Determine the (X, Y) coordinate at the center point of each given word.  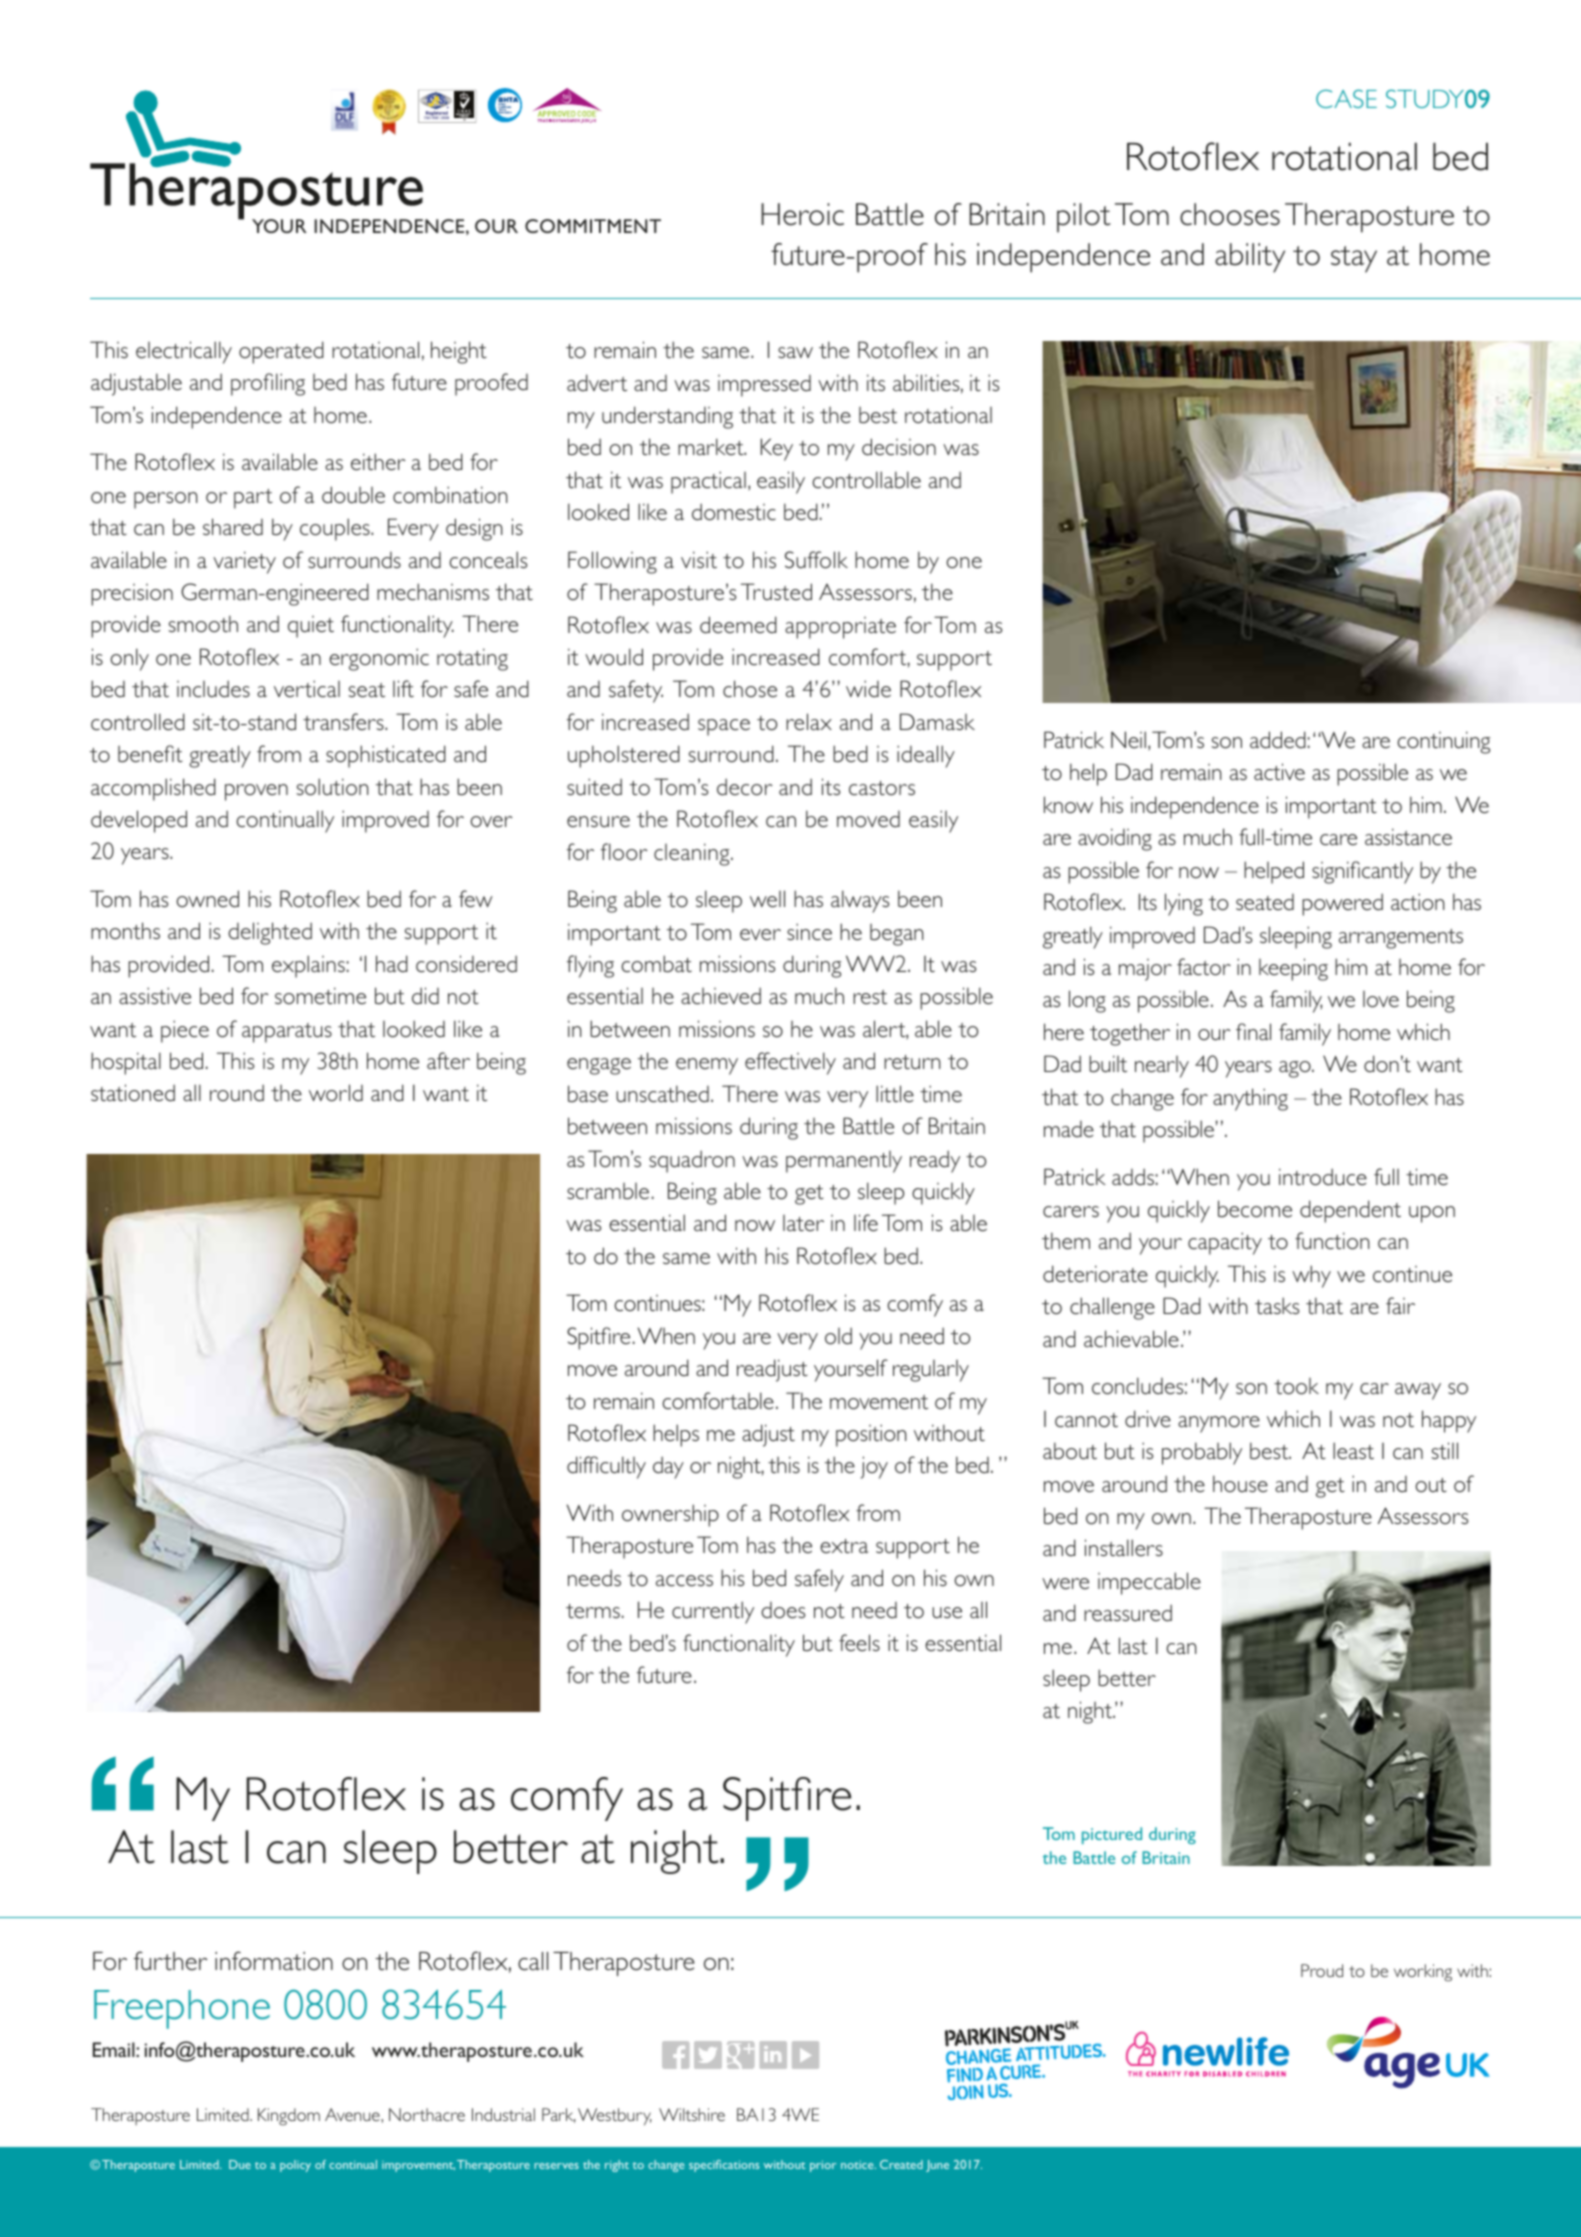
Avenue (352, 2114)
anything (1250, 1099)
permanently (844, 1162)
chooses (1230, 214)
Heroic (802, 214)
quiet (311, 627)
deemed (738, 624)
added (1278, 739)
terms (593, 1611)
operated (281, 352)
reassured (1128, 1612)
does (783, 1610)
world (336, 1092)
